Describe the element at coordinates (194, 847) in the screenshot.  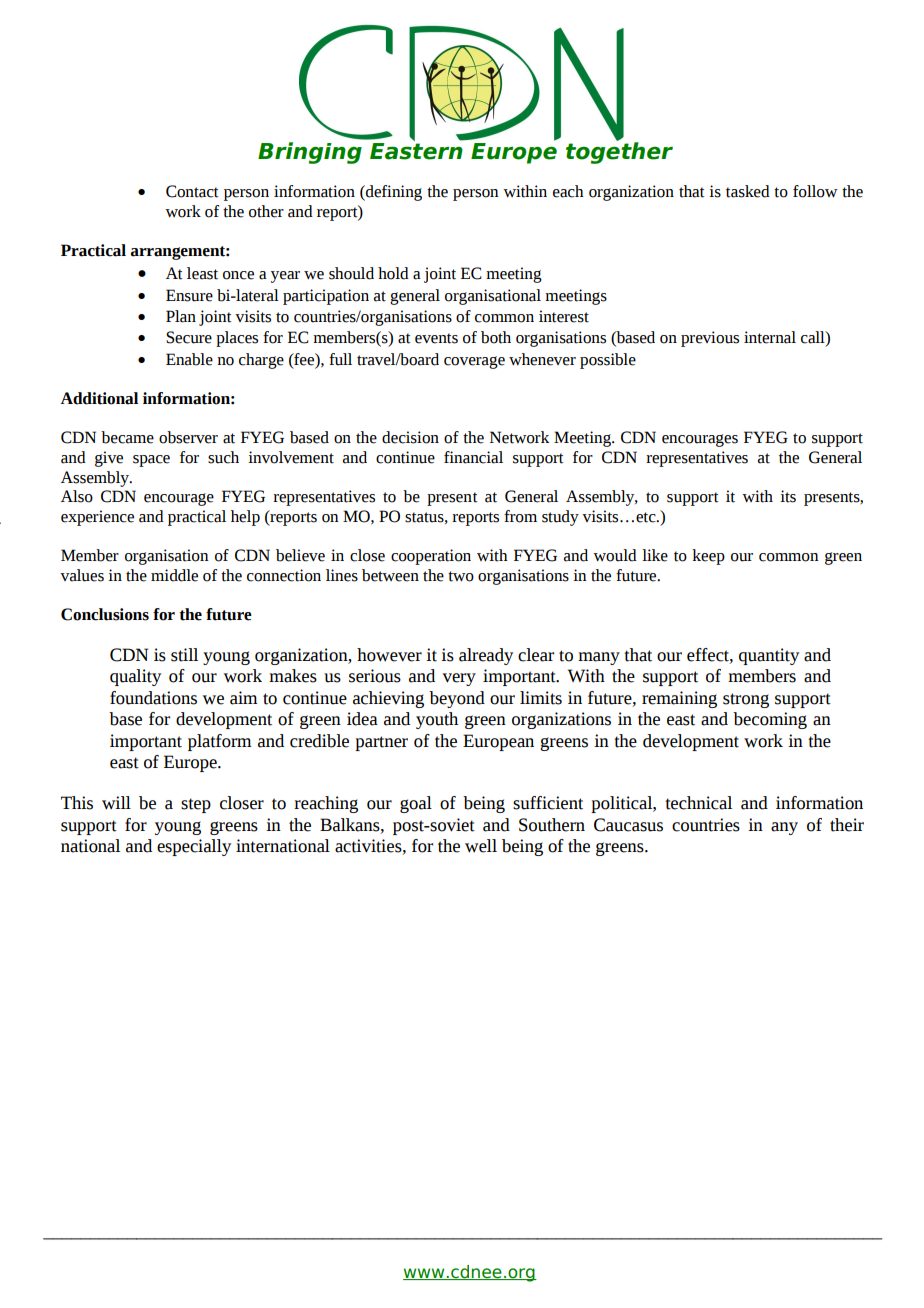
I see `especially` at that location.
